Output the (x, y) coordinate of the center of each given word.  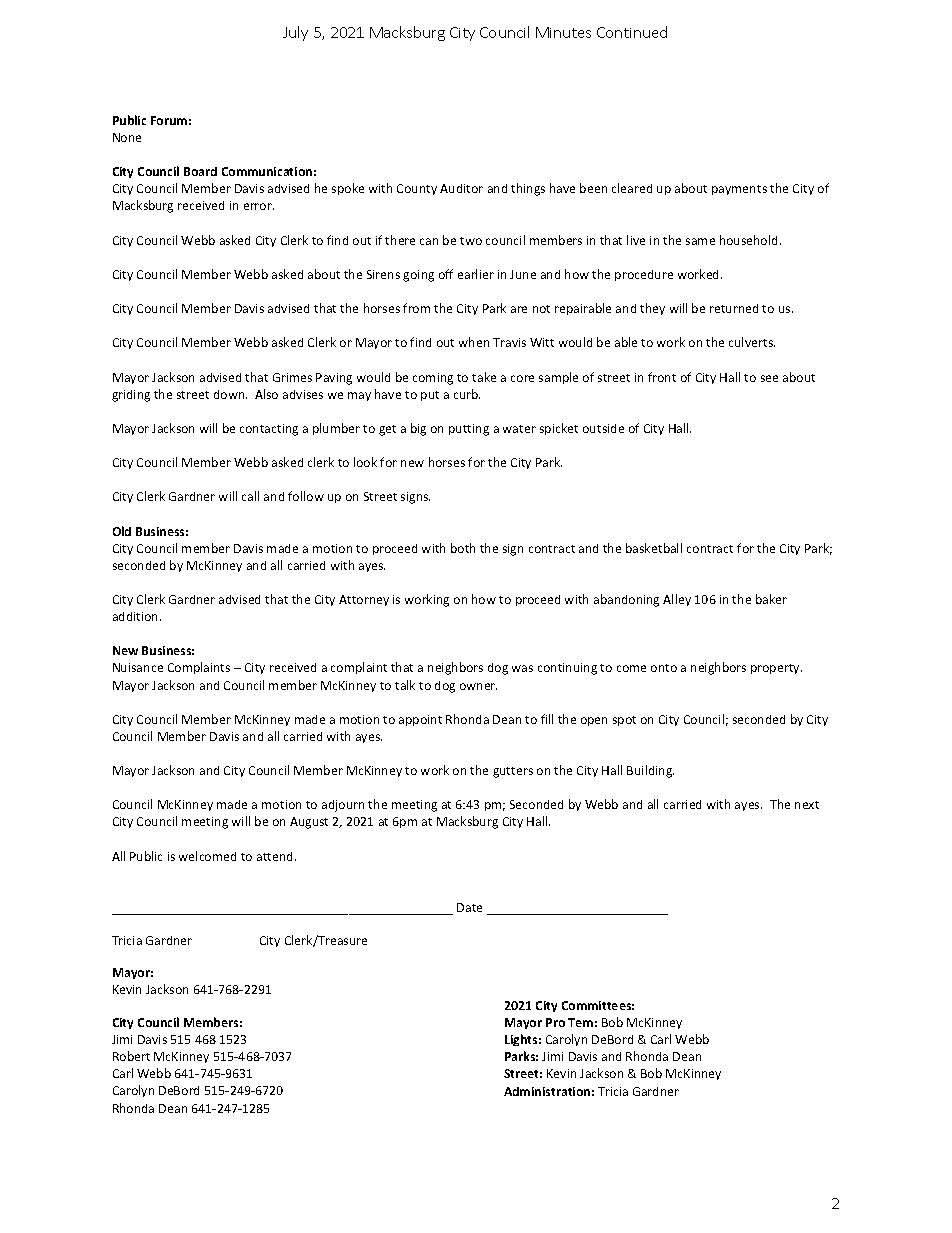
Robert (131, 1056)
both (463, 548)
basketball (654, 548)
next (807, 805)
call (250, 496)
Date (469, 907)
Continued (632, 32)
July (295, 33)
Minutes (563, 32)
